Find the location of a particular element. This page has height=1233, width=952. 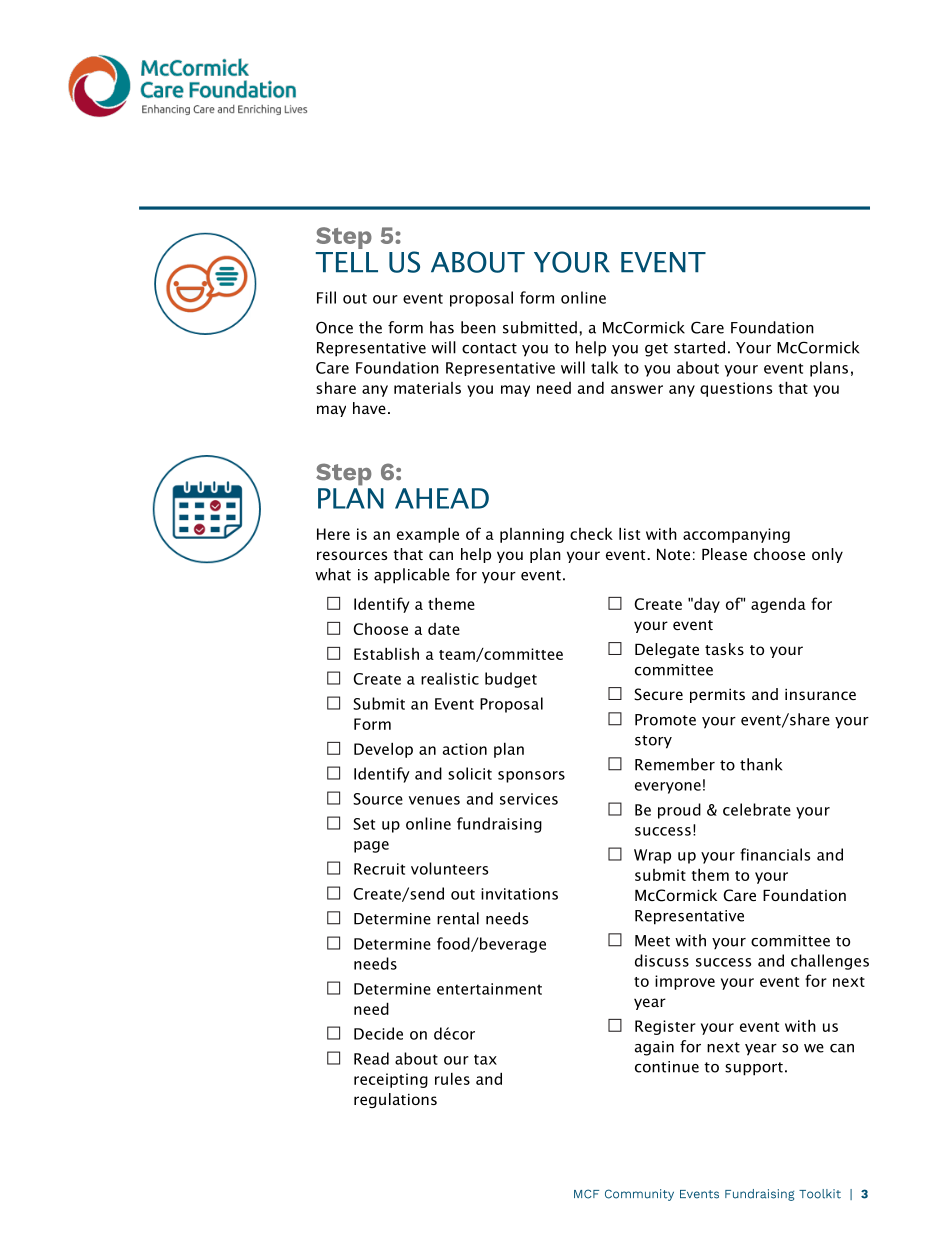

again is located at coordinates (654, 1048).
